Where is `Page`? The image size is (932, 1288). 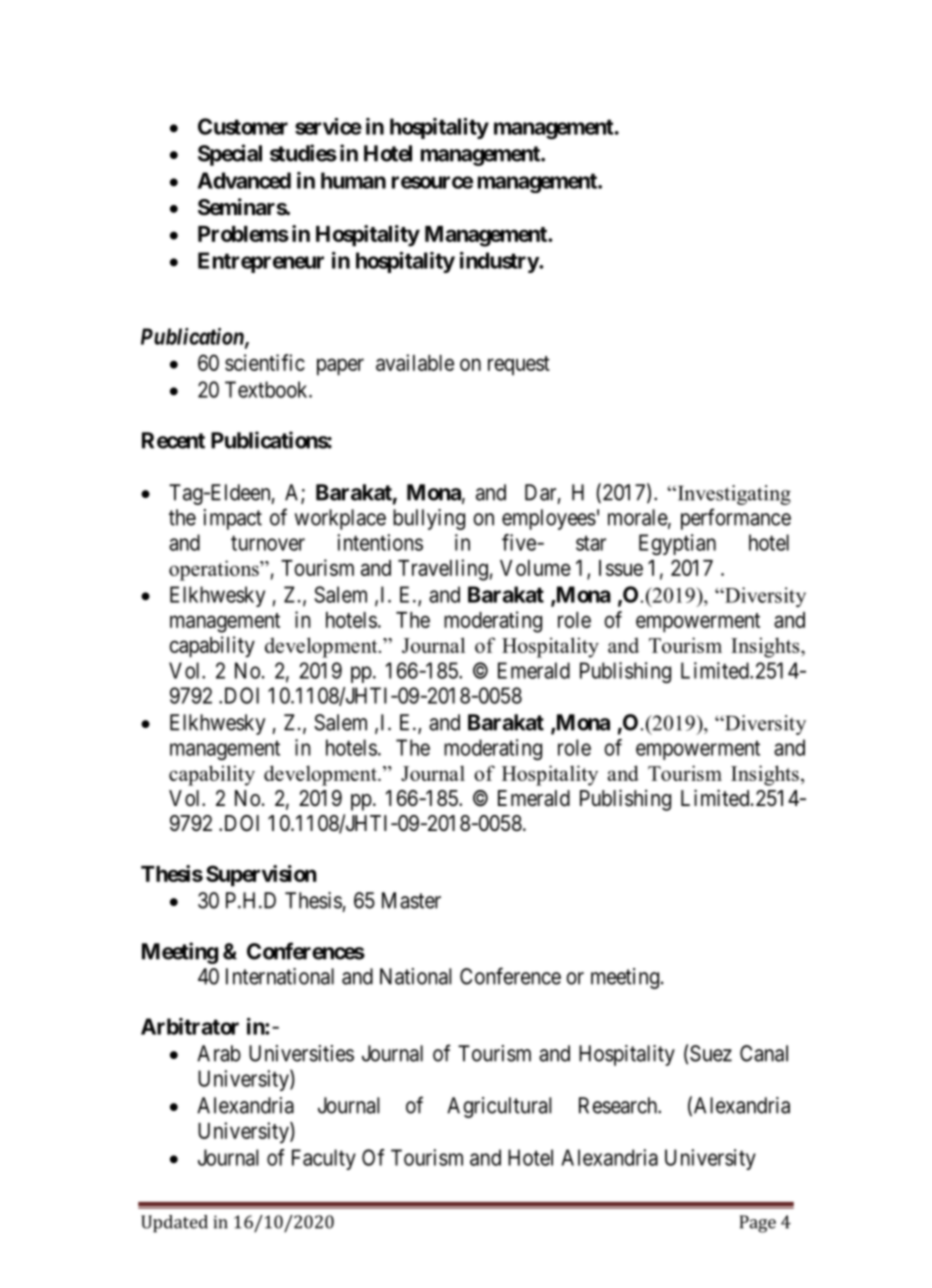
Page is located at coordinates (758, 1224).
